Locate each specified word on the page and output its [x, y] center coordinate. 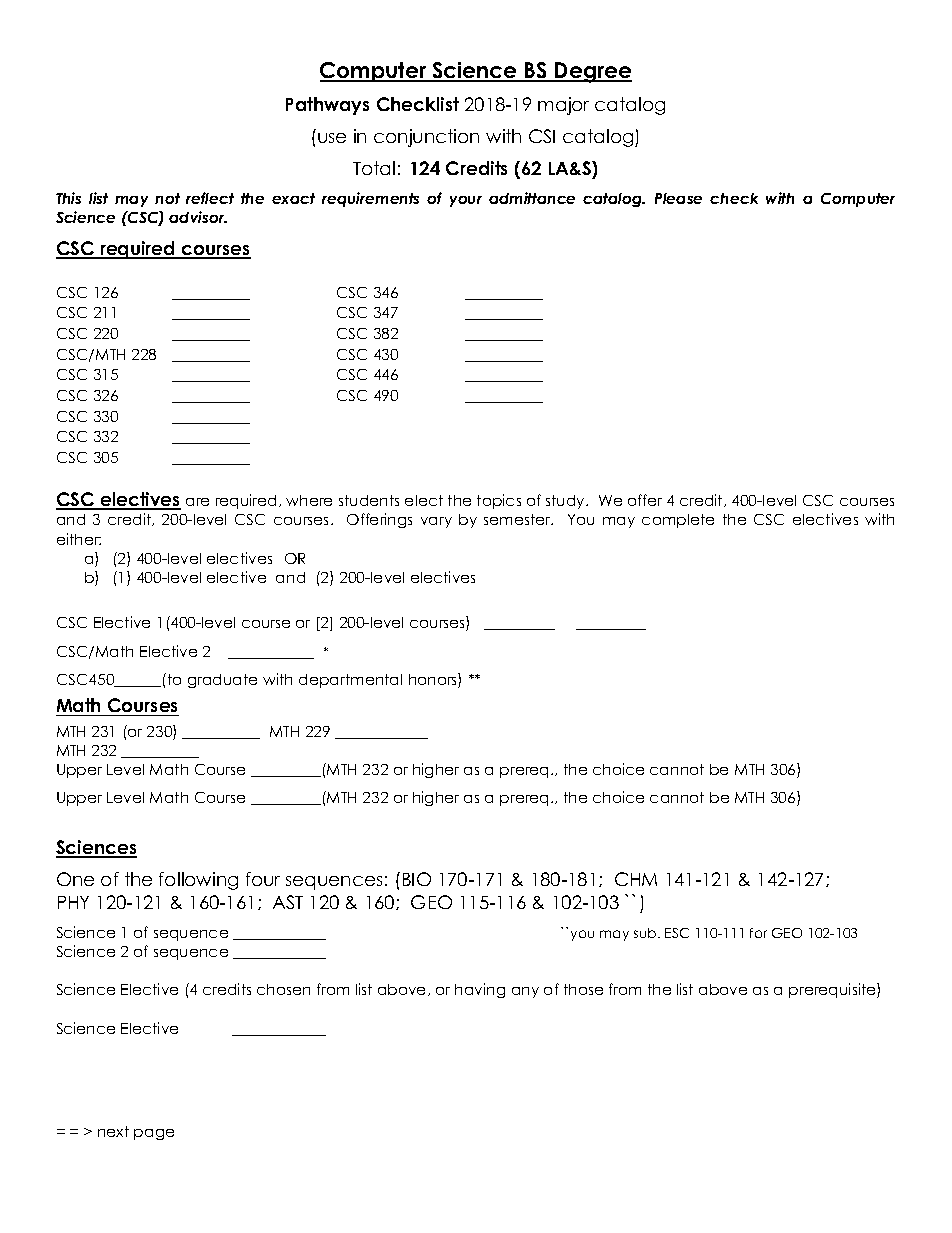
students [369, 500]
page [154, 1134]
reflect [210, 198]
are [197, 502]
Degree [592, 72]
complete [678, 521]
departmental [350, 681]
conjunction [426, 138]
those [583, 989]
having [480, 990]
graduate [222, 681]
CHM [636, 879]
